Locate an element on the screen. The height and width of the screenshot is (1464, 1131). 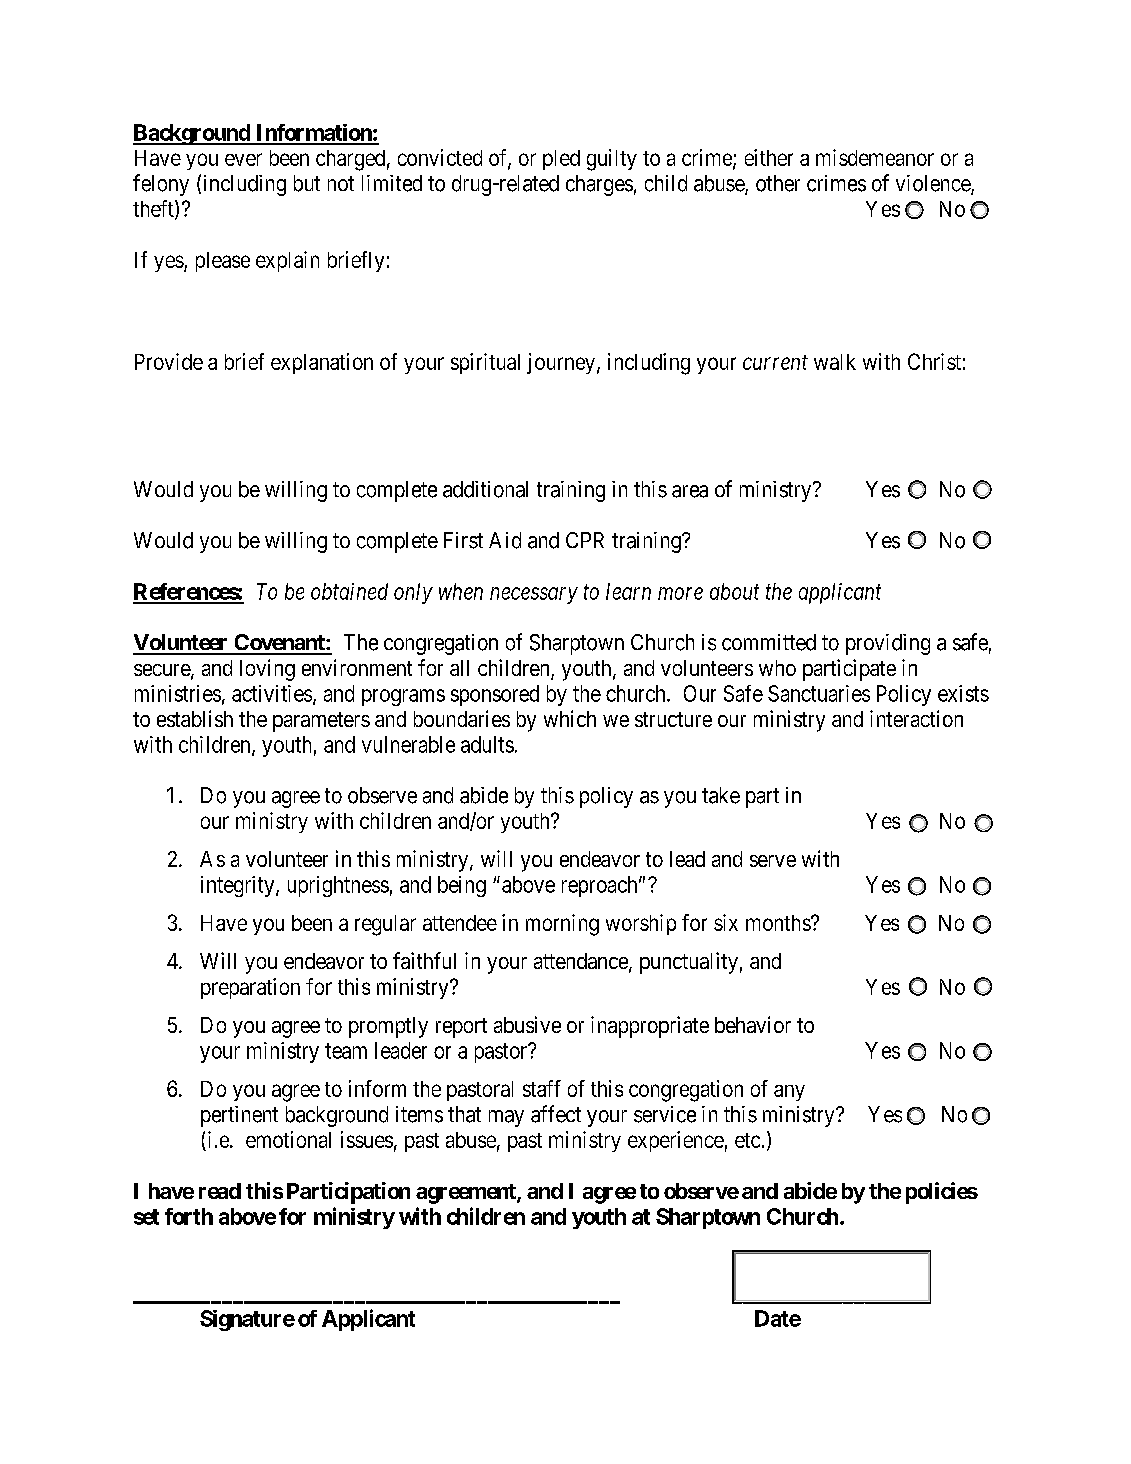
etc is located at coordinates (747, 1140).
